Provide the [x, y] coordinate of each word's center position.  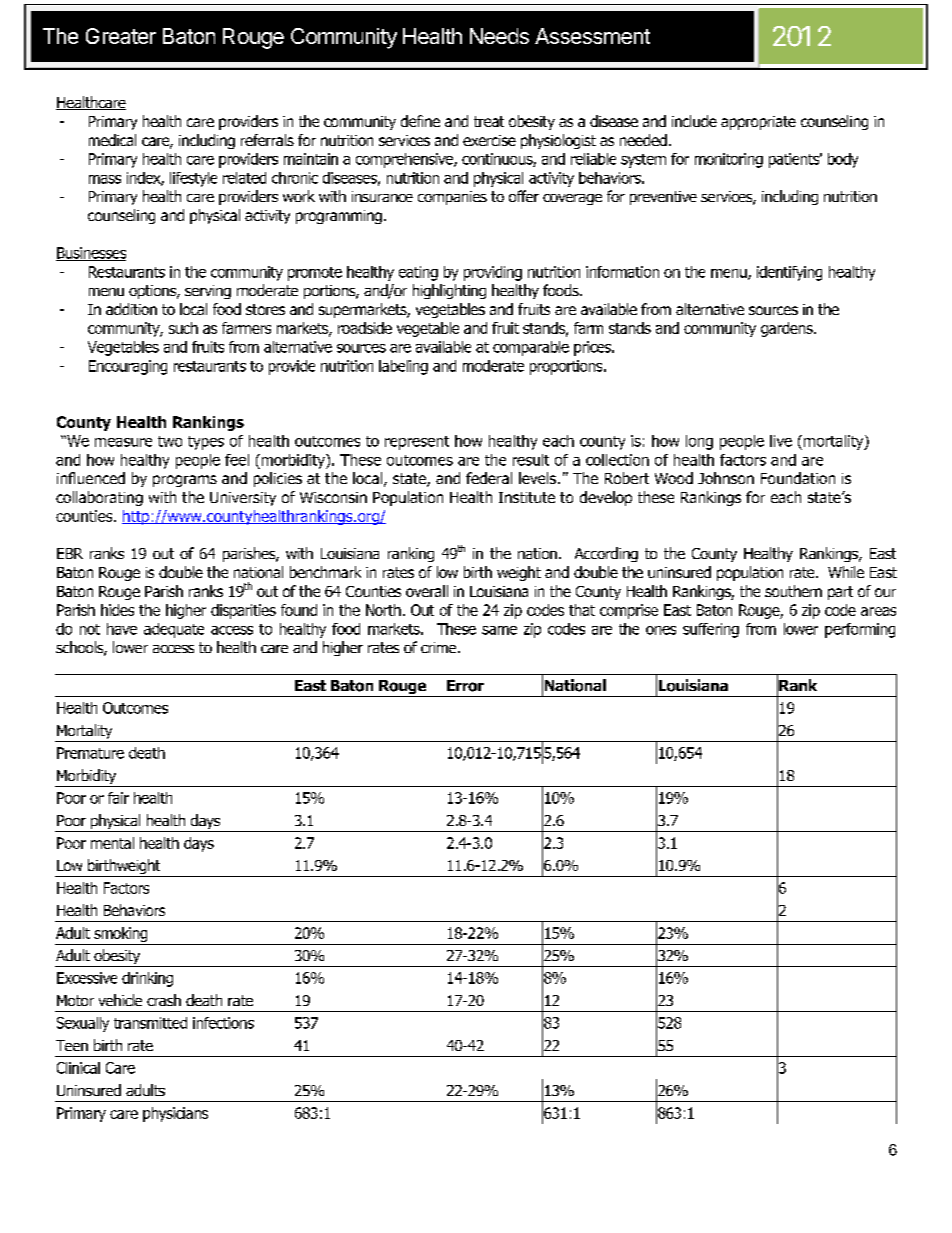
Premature [90, 753]
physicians [175, 1114]
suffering [711, 630]
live [781, 441]
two [170, 441]
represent [417, 443]
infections [223, 1023]
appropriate [758, 123]
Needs [499, 36]
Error [465, 686]
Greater [121, 36]
